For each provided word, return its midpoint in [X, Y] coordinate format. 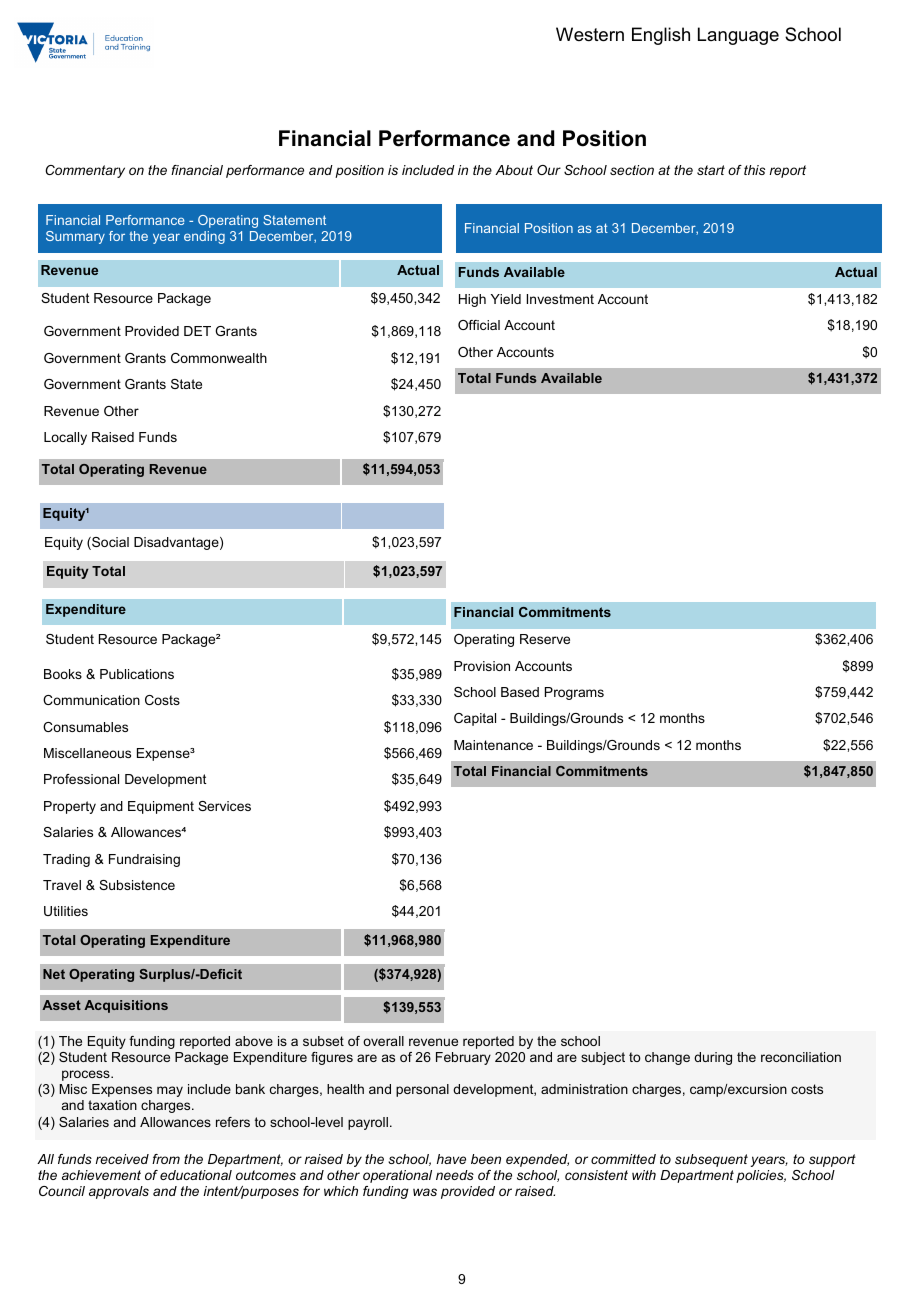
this [754, 170]
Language [738, 36]
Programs [574, 693]
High [472, 300]
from [166, 1159]
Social [109, 543]
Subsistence [137, 885]
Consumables [85, 727]
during [713, 1058]
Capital [475, 719]
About [514, 170]
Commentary [85, 171]
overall [383, 1041]
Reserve [545, 639]
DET [197, 331]
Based [520, 692]
